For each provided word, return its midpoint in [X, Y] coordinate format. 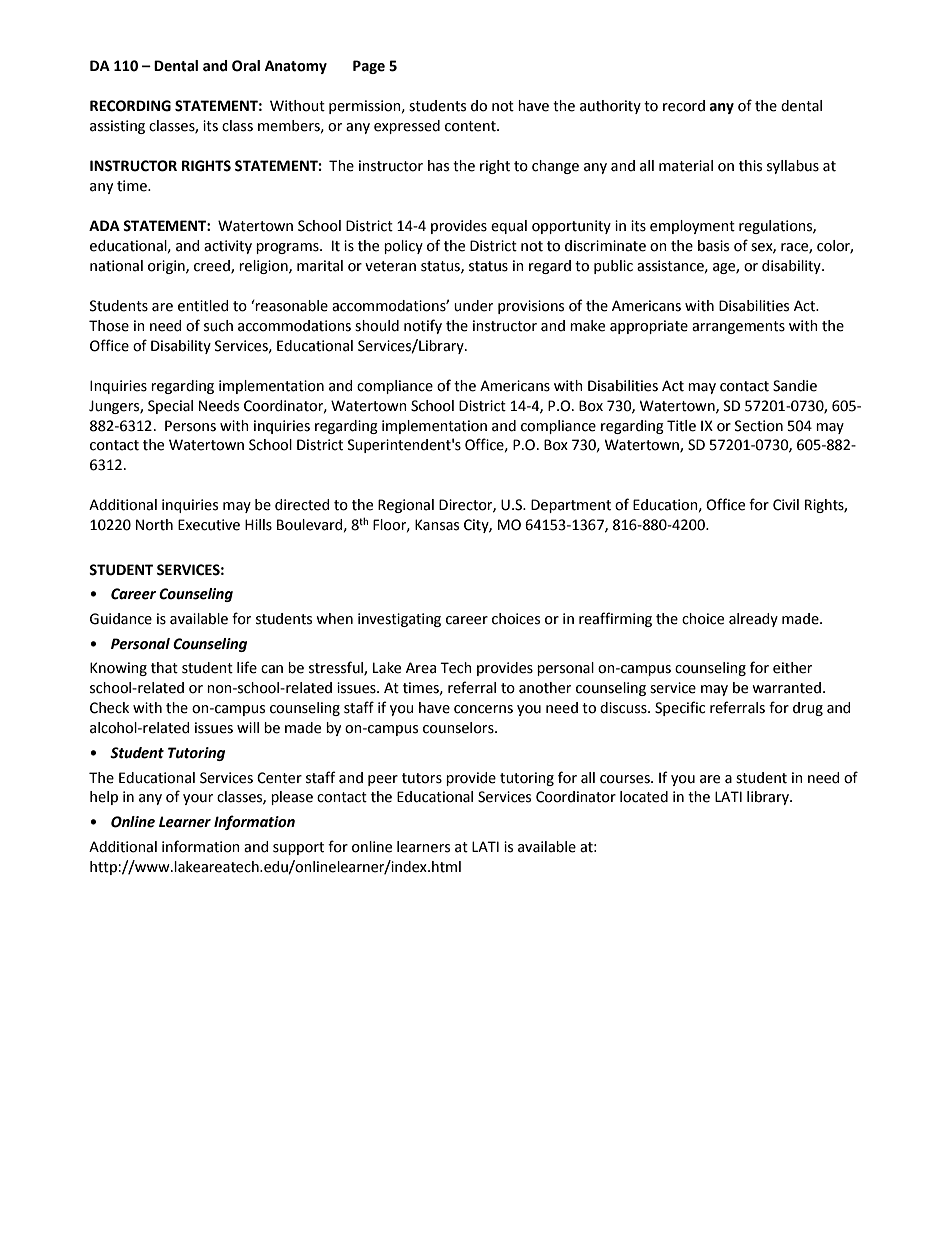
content [471, 126]
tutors [422, 778]
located [644, 797]
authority [610, 107]
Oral [246, 66]
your [198, 799]
